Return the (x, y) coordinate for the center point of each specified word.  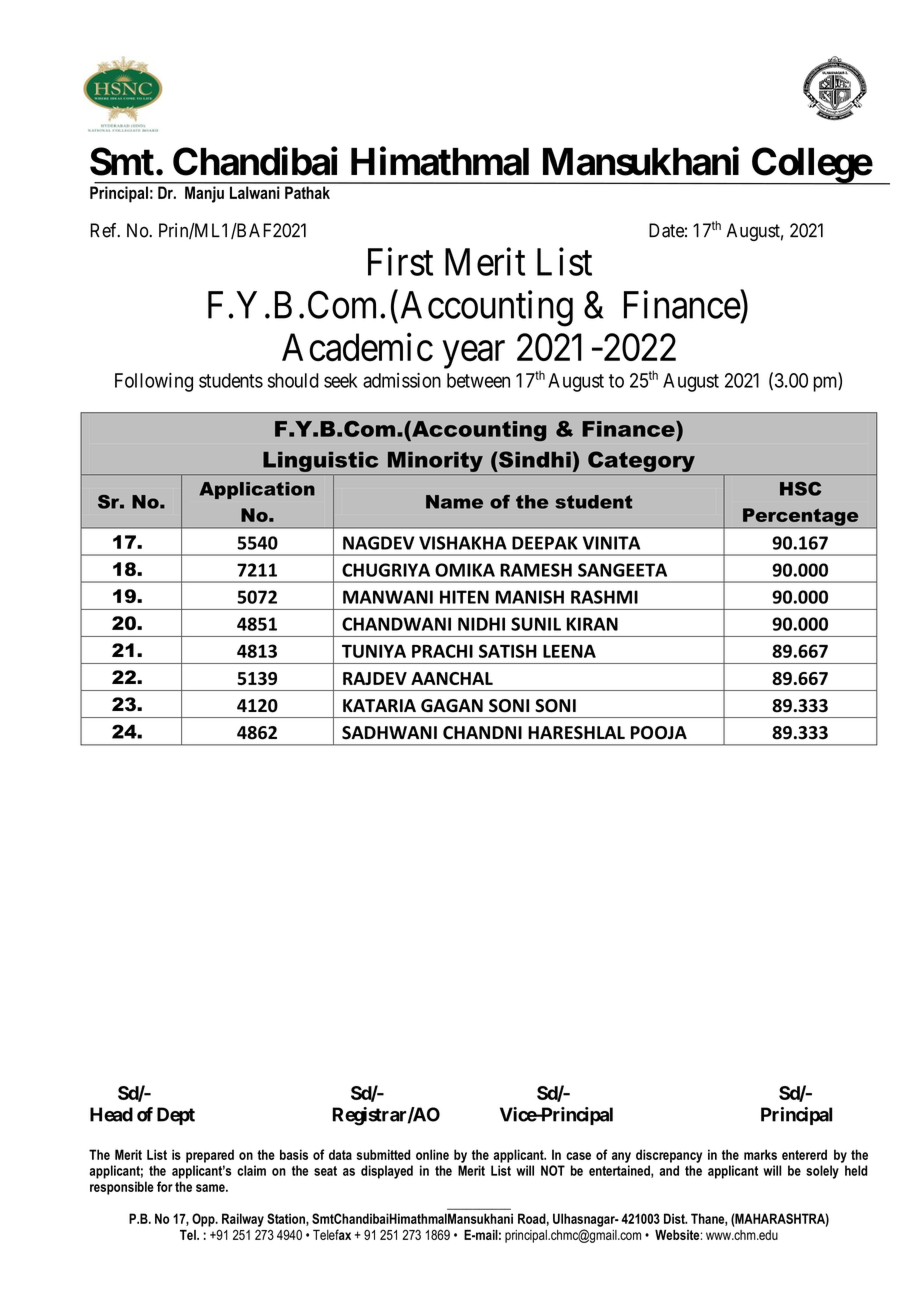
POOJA (659, 733)
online (432, 1154)
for (165, 1186)
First (400, 261)
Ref (105, 230)
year (474, 355)
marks (760, 1154)
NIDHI (481, 624)
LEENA (569, 651)
